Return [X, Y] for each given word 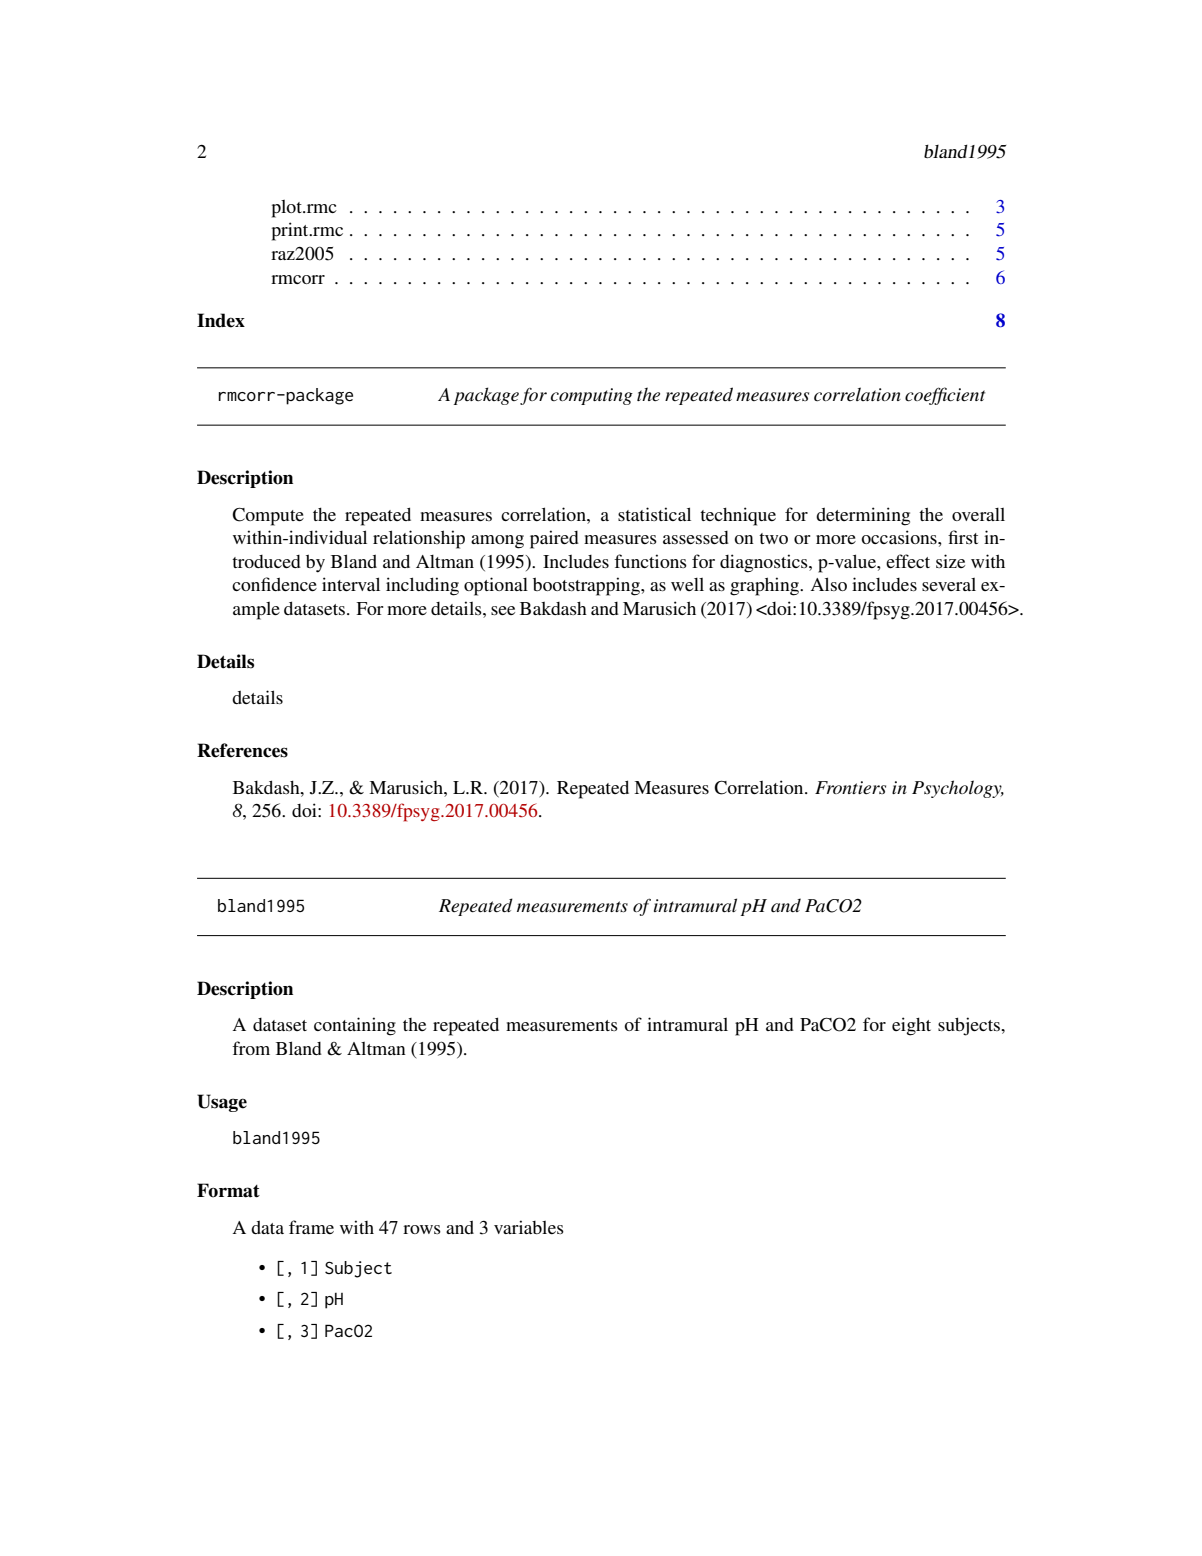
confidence [274, 584]
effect [908, 561]
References [242, 750]
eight [911, 1026]
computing [592, 396]
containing [355, 1026]
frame [311, 1227]
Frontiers [850, 787]
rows [422, 1229]
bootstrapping [587, 586]
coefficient [945, 396]
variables [529, 1227]
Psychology [958, 789]
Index [221, 320]
